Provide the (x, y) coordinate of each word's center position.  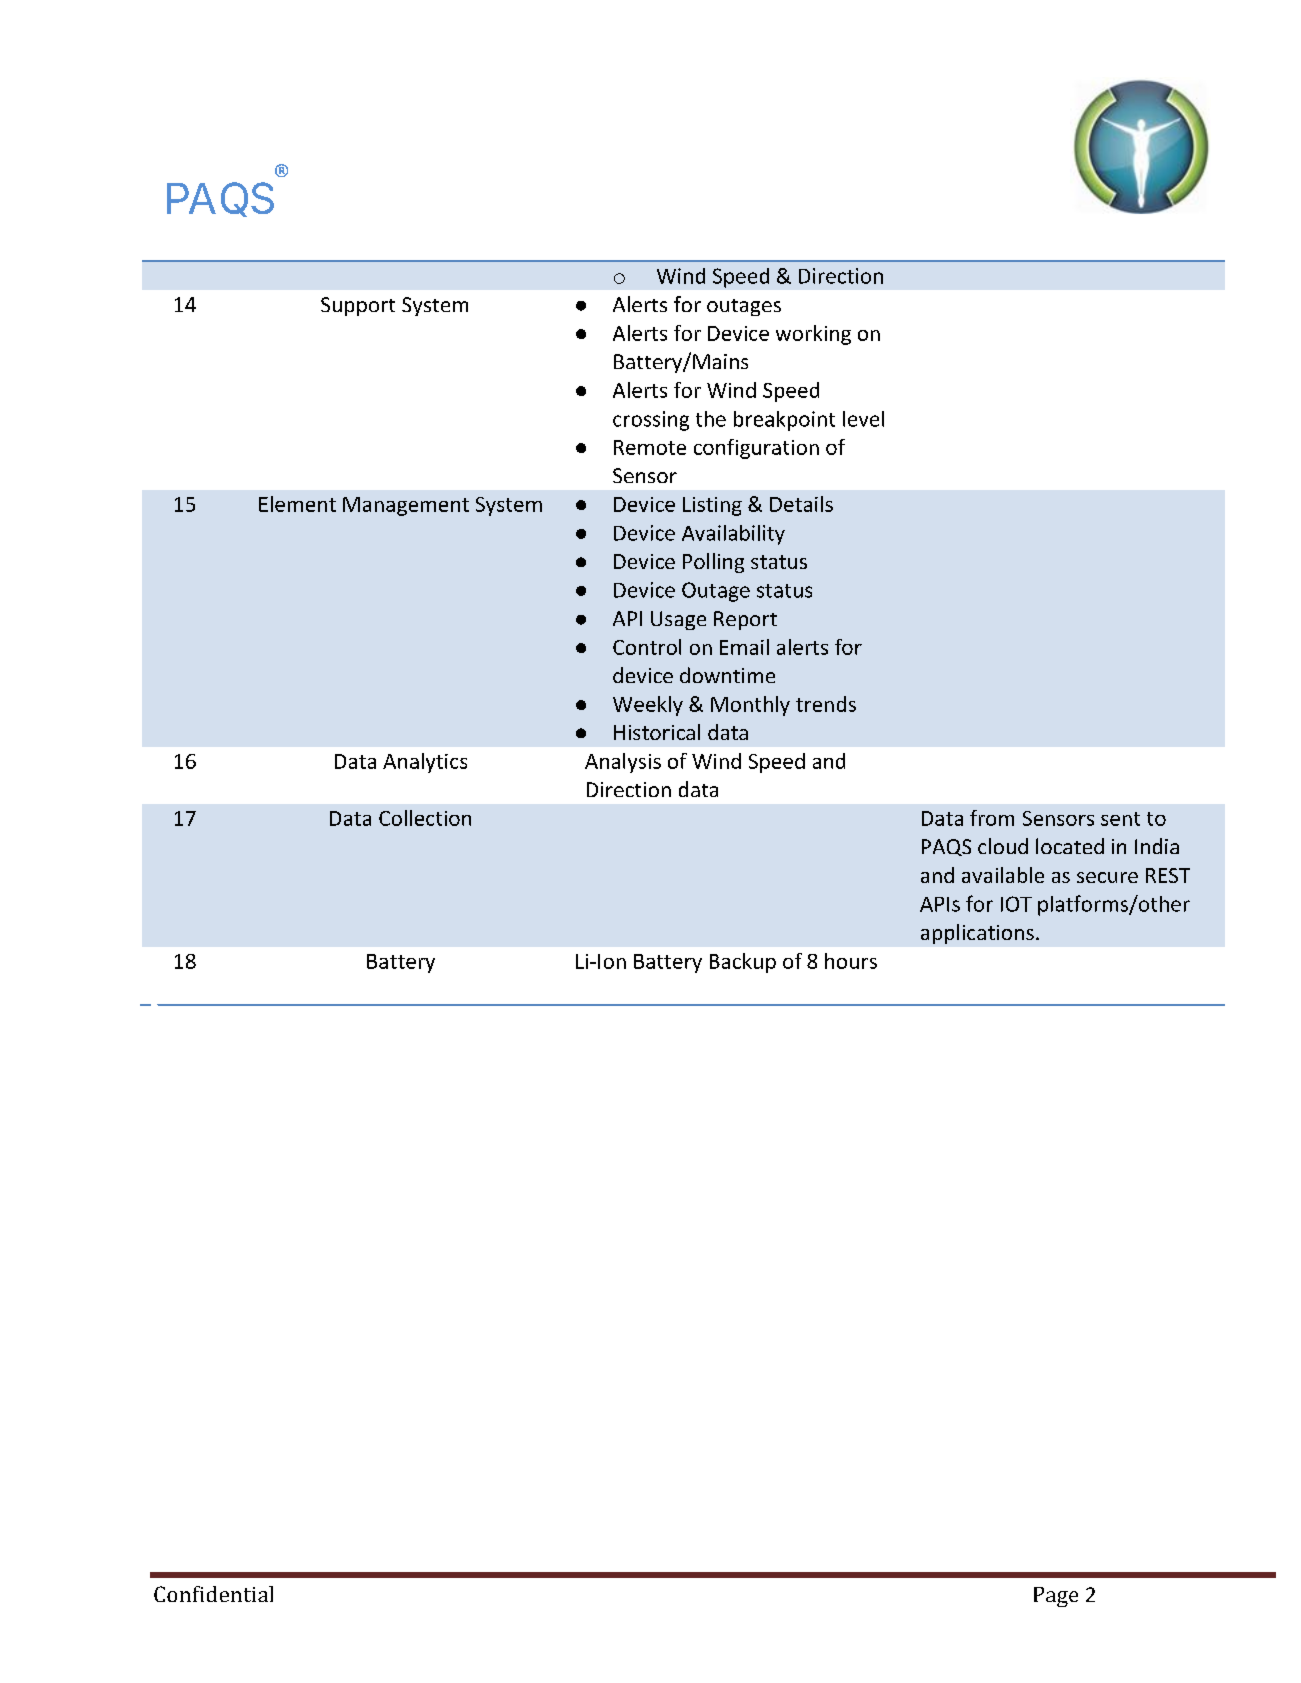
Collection (425, 818)
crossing (651, 421)
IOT (1016, 904)
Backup (743, 963)
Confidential (213, 1594)
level (863, 419)
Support (358, 306)
